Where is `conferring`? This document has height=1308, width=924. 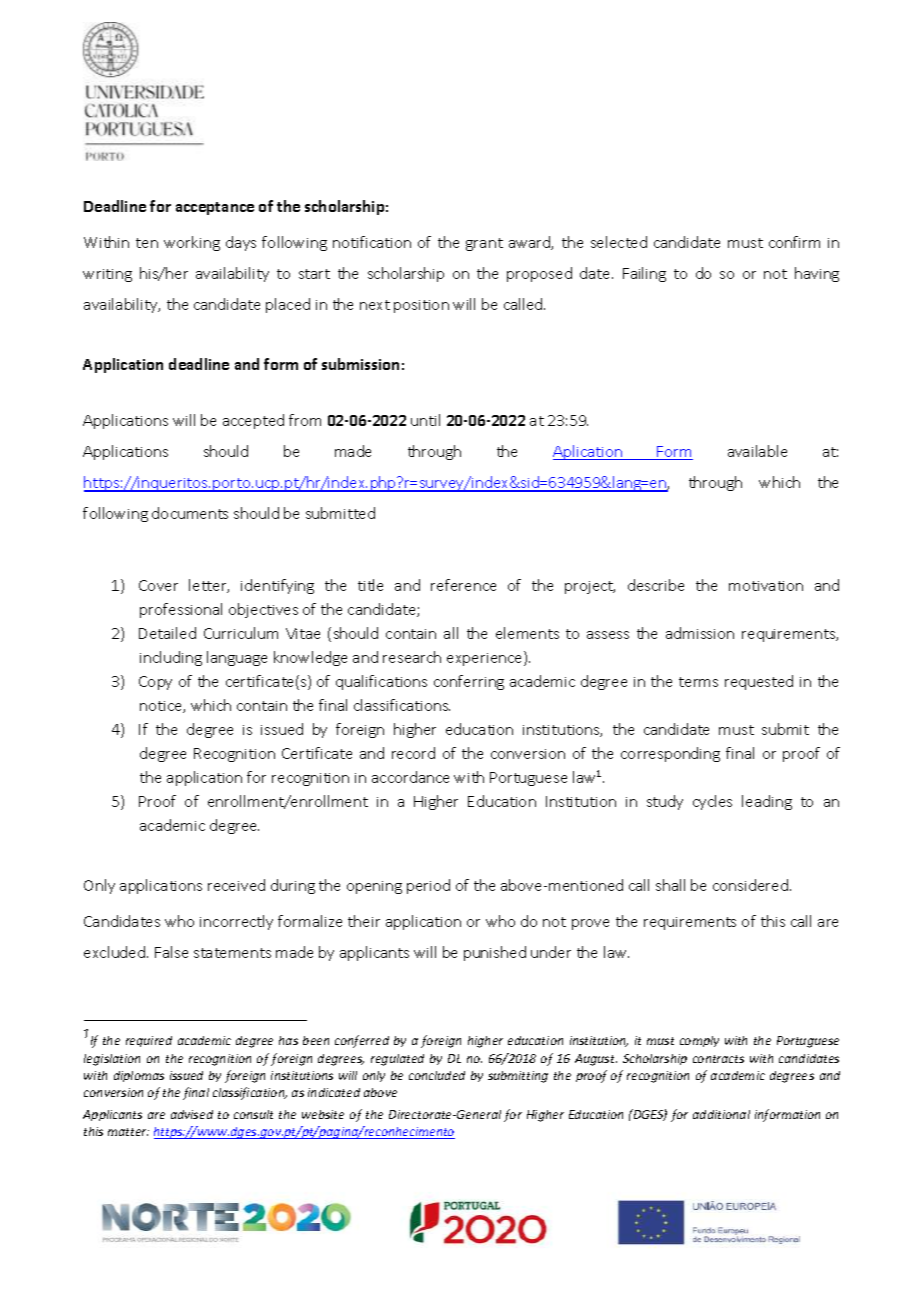 conferring is located at coordinates (469, 682).
